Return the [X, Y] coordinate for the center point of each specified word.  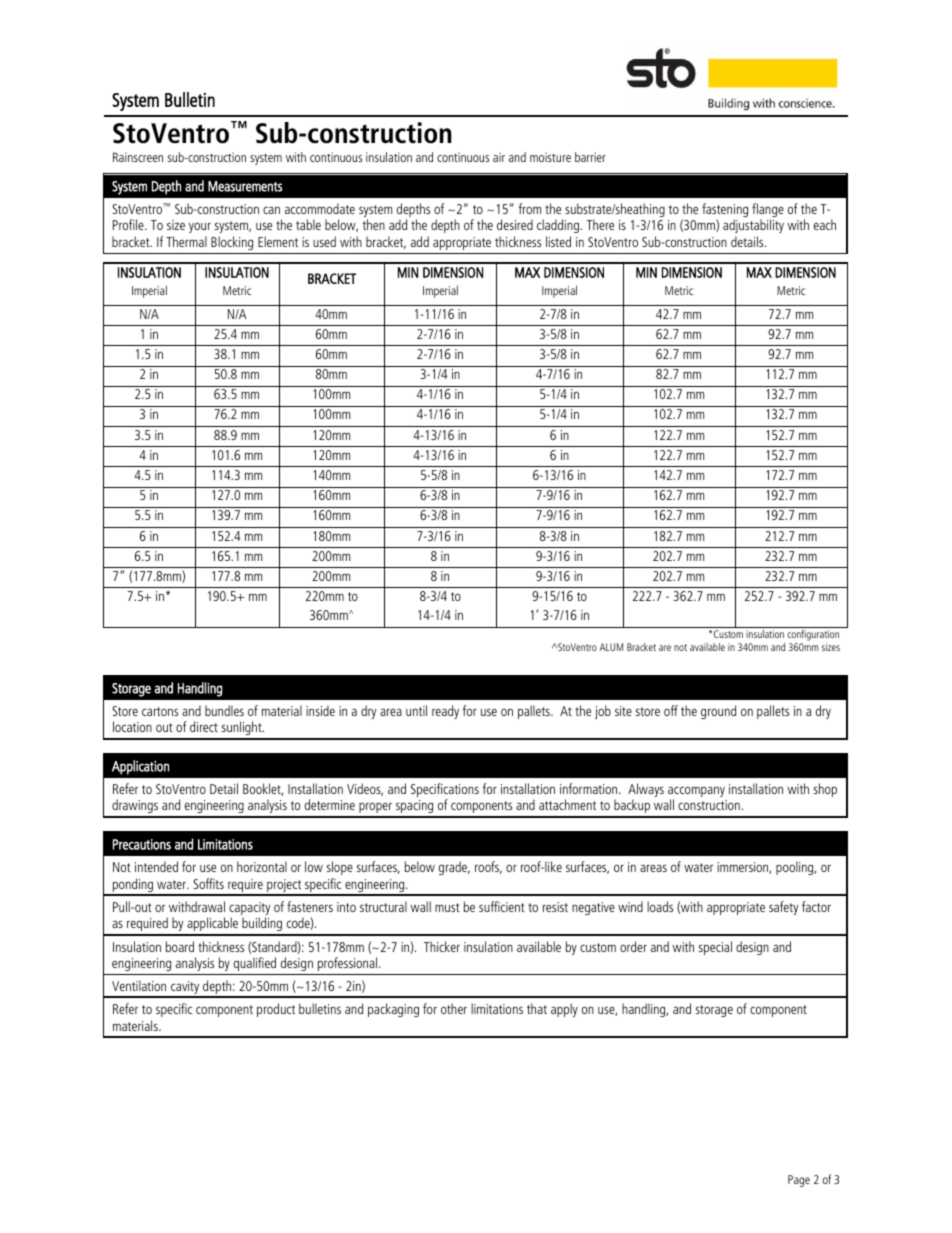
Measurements [245, 186]
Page [799, 1181]
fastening [725, 211]
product [276, 1010]
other [454, 1008]
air [499, 157]
